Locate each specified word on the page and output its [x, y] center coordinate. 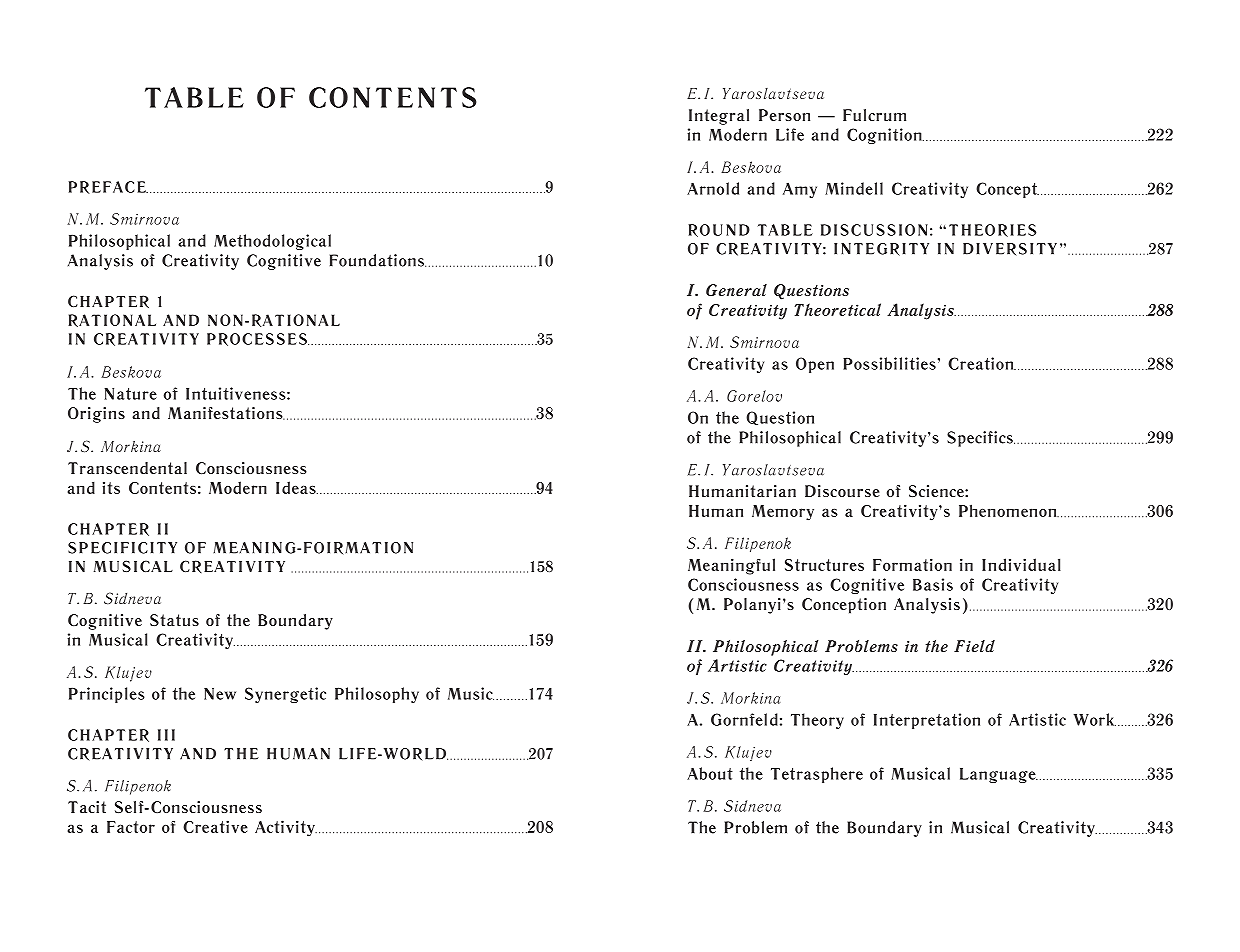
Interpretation [927, 721]
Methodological [272, 242]
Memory [783, 513]
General [736, 290]
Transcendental [127, 468]
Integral [719, 117]
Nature [130, 394]
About [710, 773]
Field [974, 646]
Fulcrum [874, 115]
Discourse [842, 491]
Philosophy [377, 695]
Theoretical [838, 309]
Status [174, 620]
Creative [215, 826]
